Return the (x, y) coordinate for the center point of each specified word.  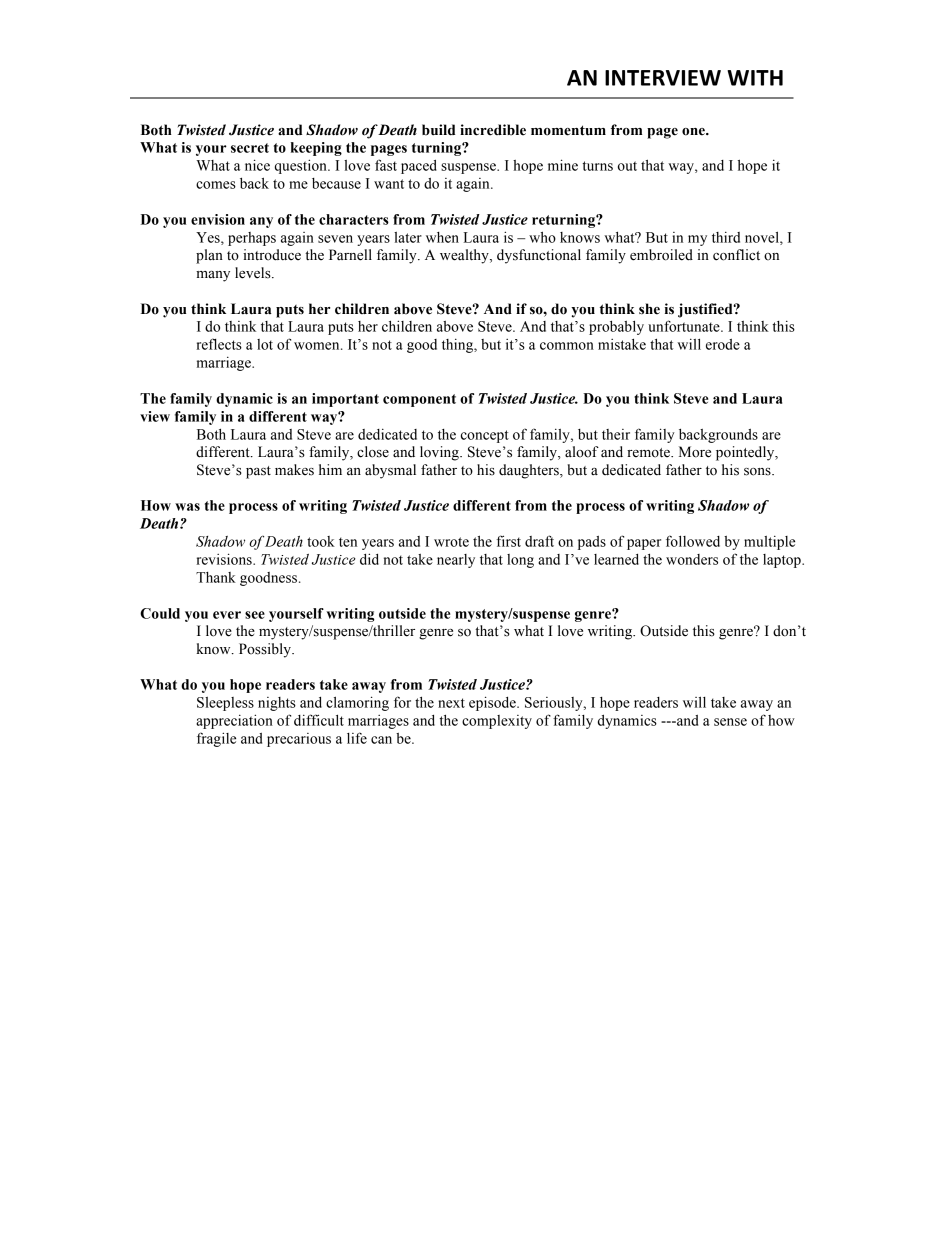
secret (250, 148)
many (213, 276)
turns (598, 166)
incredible (493, 130)
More (695, 452)
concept (485, 436)
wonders (692, 559)
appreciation (234, 721)
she (649, 309)
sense (730, 722)
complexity (497, 722)
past (258, 472)
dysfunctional (539, 256)
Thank (216, 577)
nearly (456, 561)
